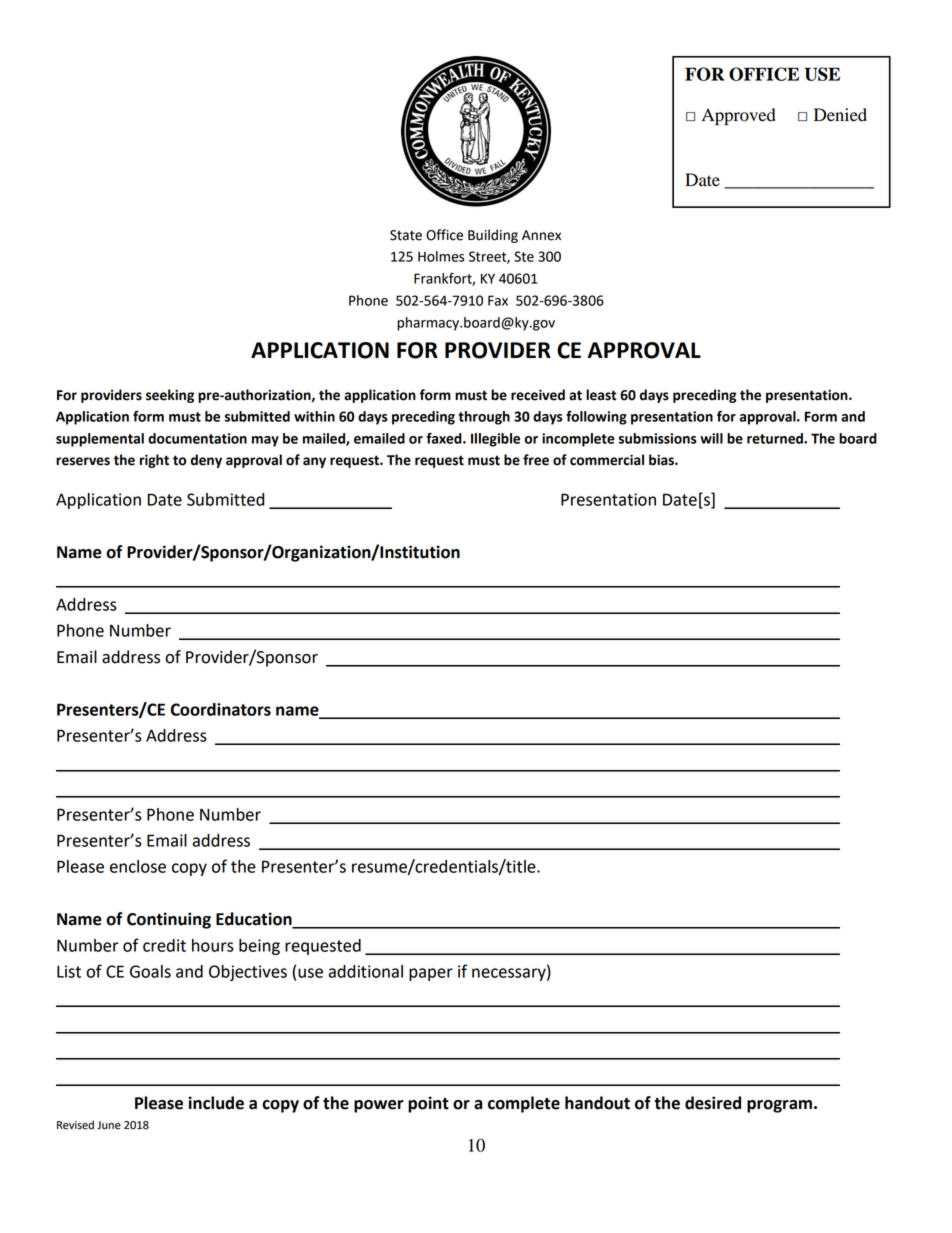 This screenshot has width=952, height=1233. Describe the element at coordinates (428, 1104) in the screenshot. I see `point` at that location.
